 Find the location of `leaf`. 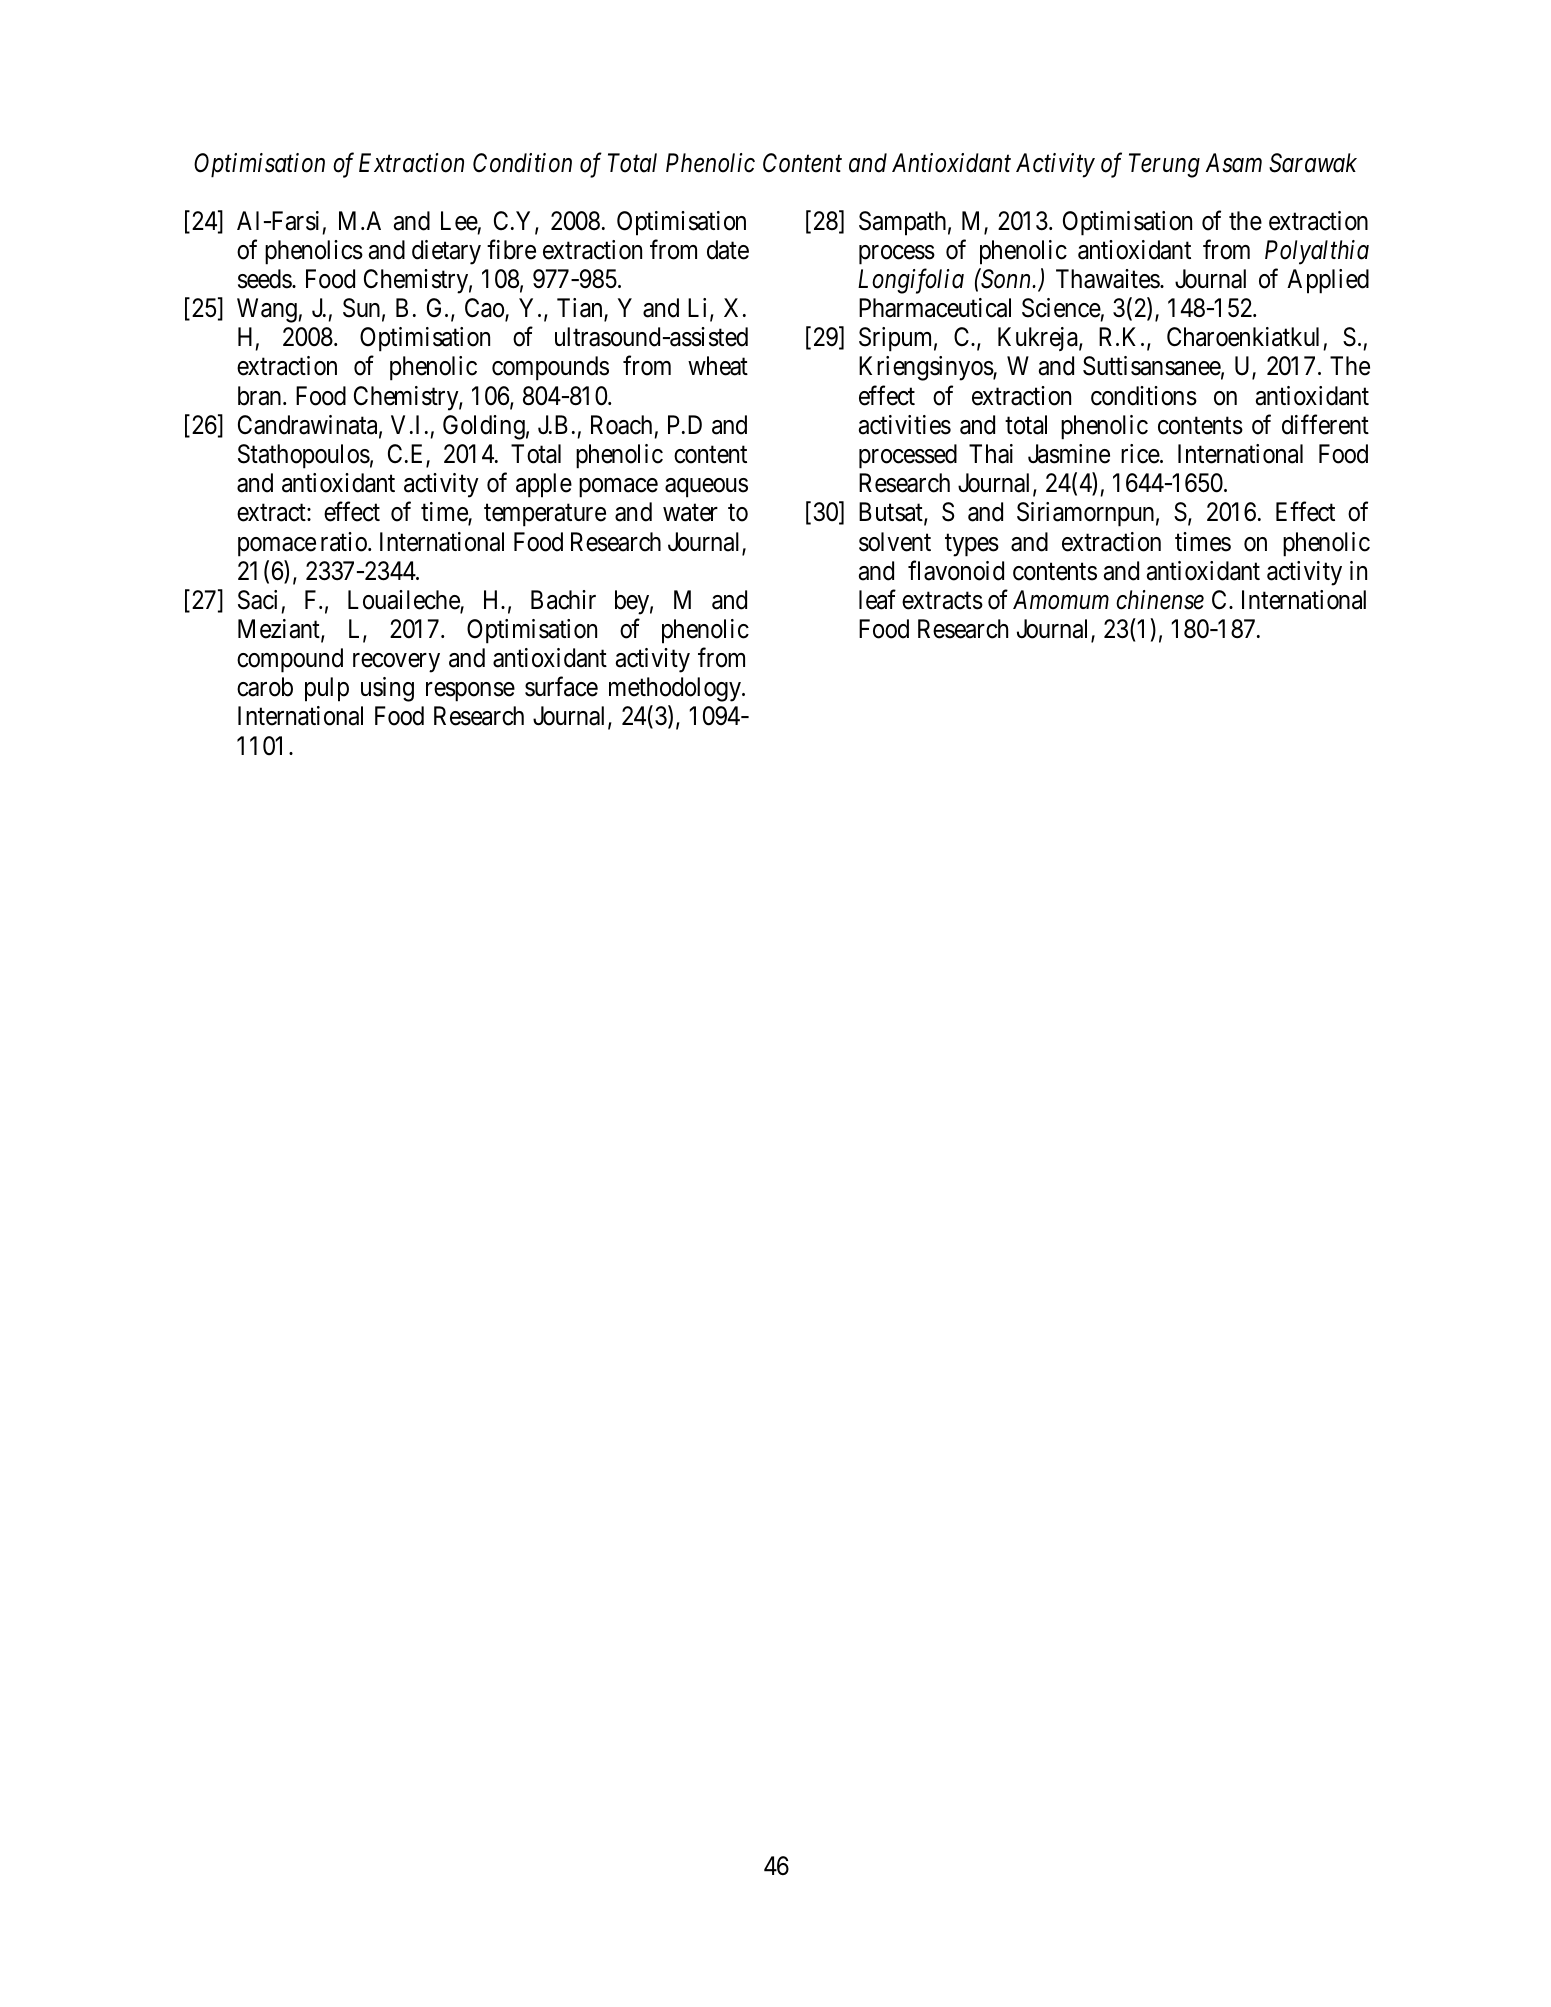

leaf is located at coordinates (877, 600).
